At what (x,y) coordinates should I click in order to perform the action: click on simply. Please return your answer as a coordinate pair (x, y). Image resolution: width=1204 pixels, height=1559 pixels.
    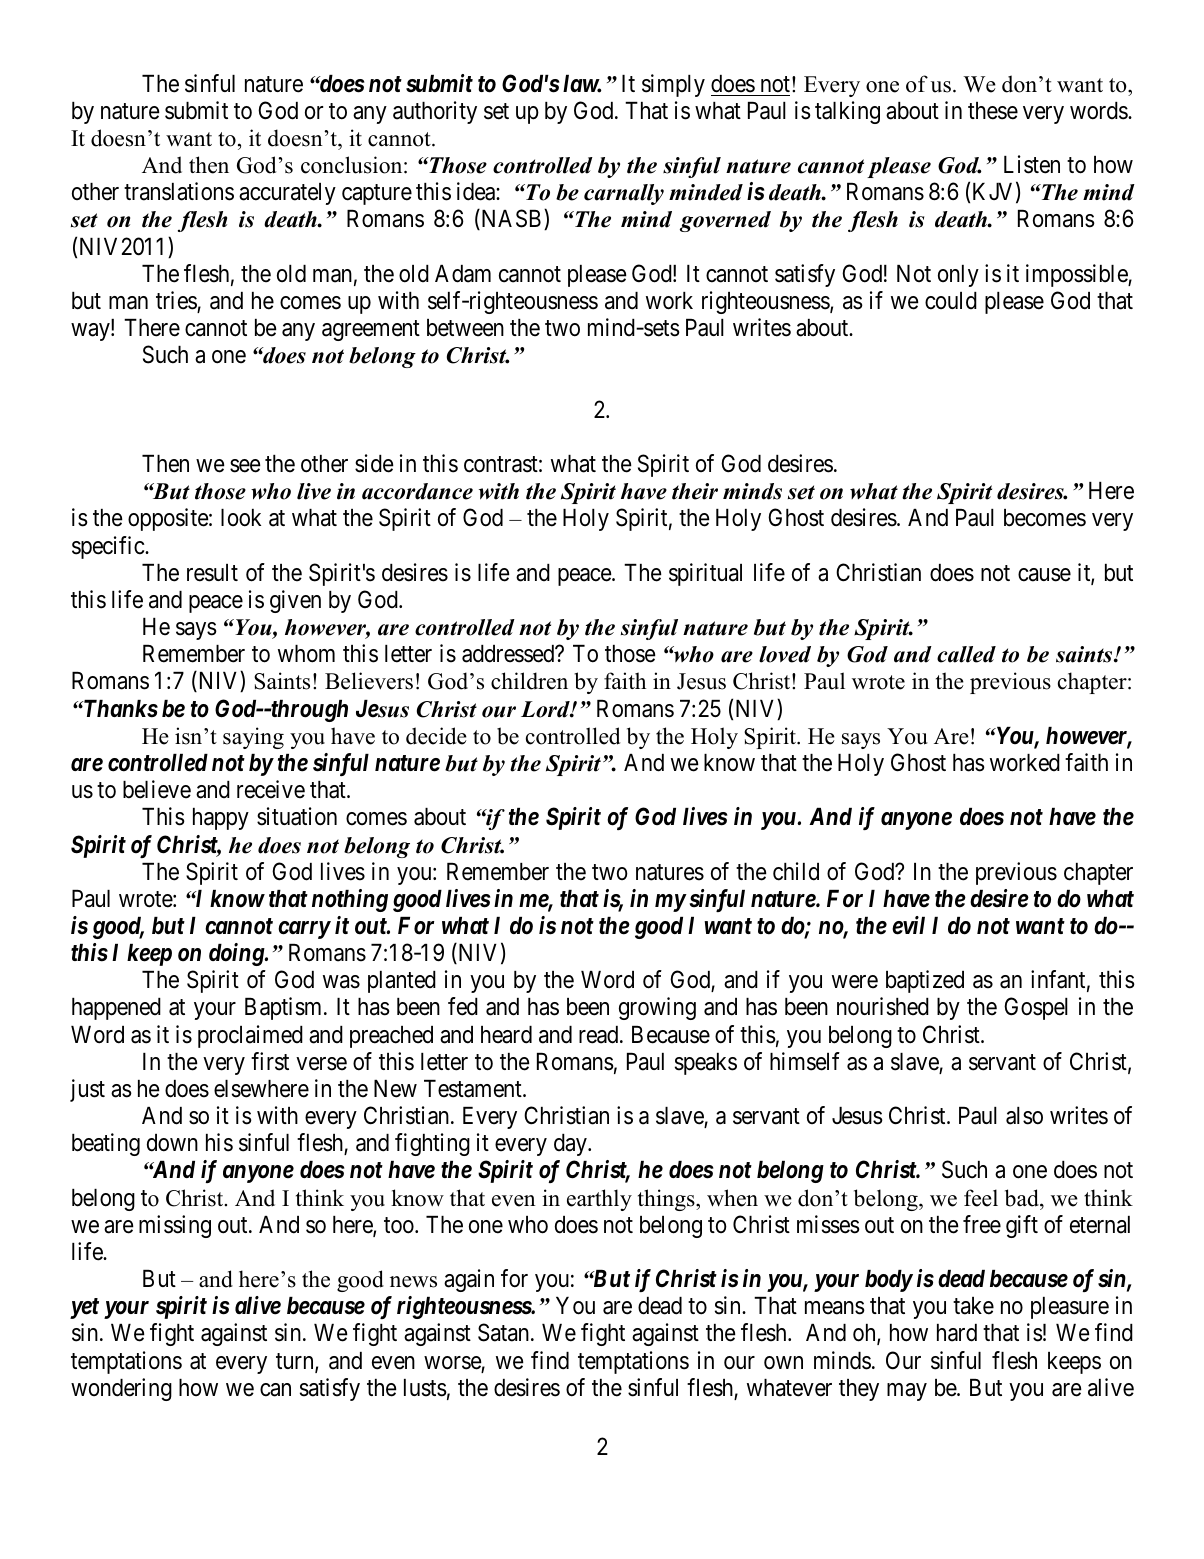
    Looking at the image, I should click on (673, 85).
